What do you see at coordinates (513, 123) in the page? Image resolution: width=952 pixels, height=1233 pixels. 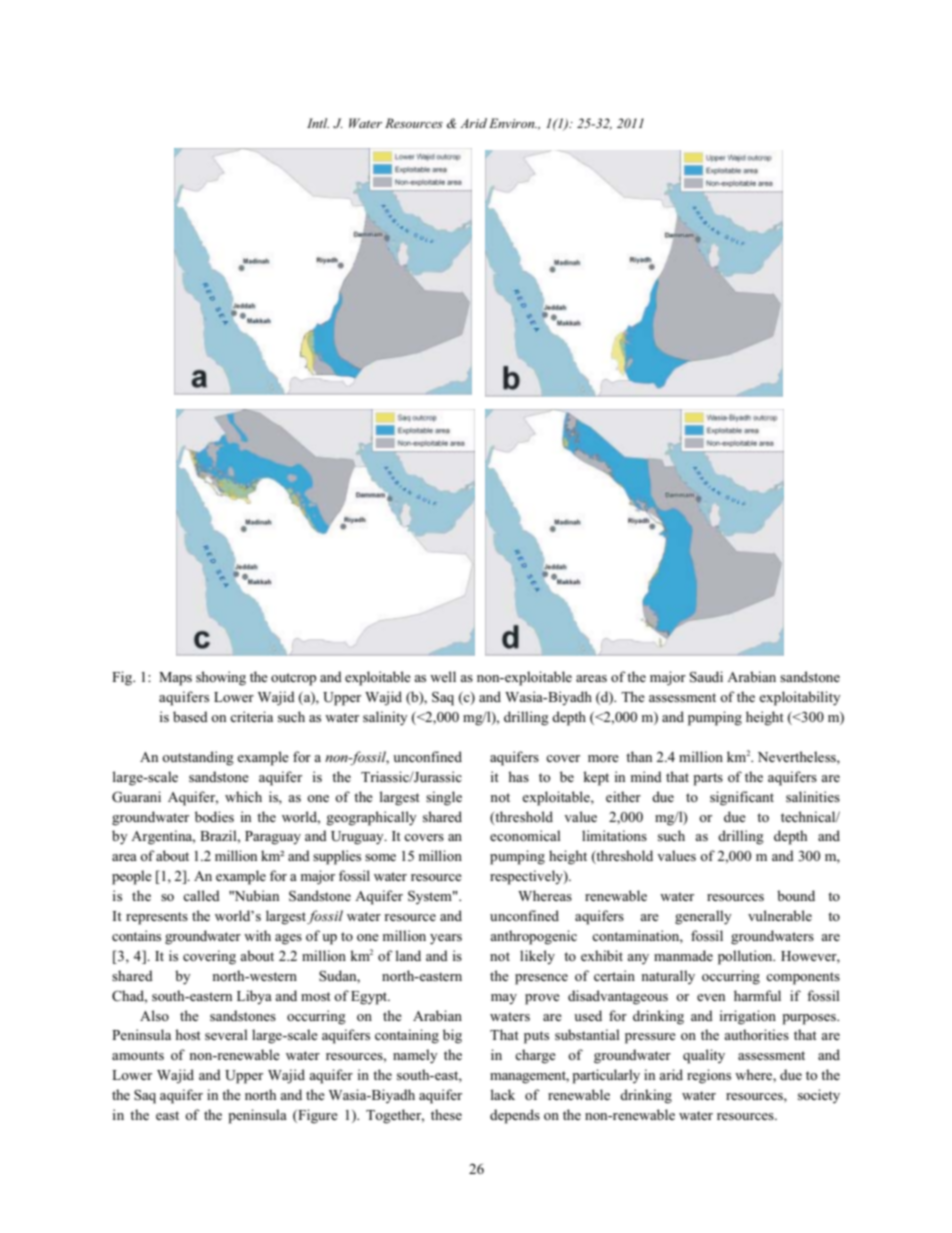 I see `Environ` at bounding box center [513, 123].
